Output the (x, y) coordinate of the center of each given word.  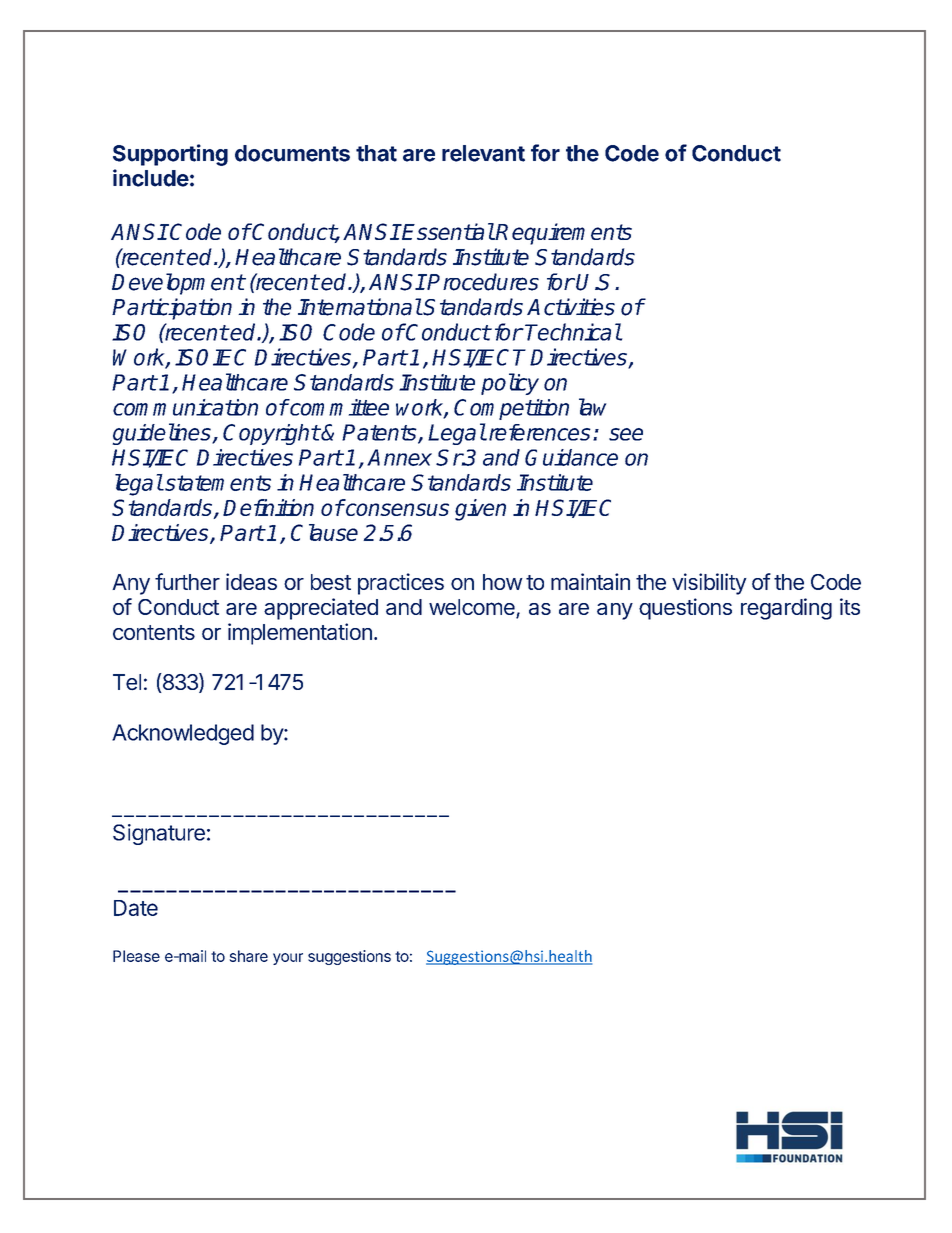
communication (185, 407)
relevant (483, 153)
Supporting (170, 155)
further (187, 581)
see (626, 434)
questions (685, 609)
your (288, 959)
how (503, 582)
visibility (709, 584)
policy (510, 384)
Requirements (563, 234)
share (248, 956)
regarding (786, 609)
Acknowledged (183, 734)
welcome (473, 608)
